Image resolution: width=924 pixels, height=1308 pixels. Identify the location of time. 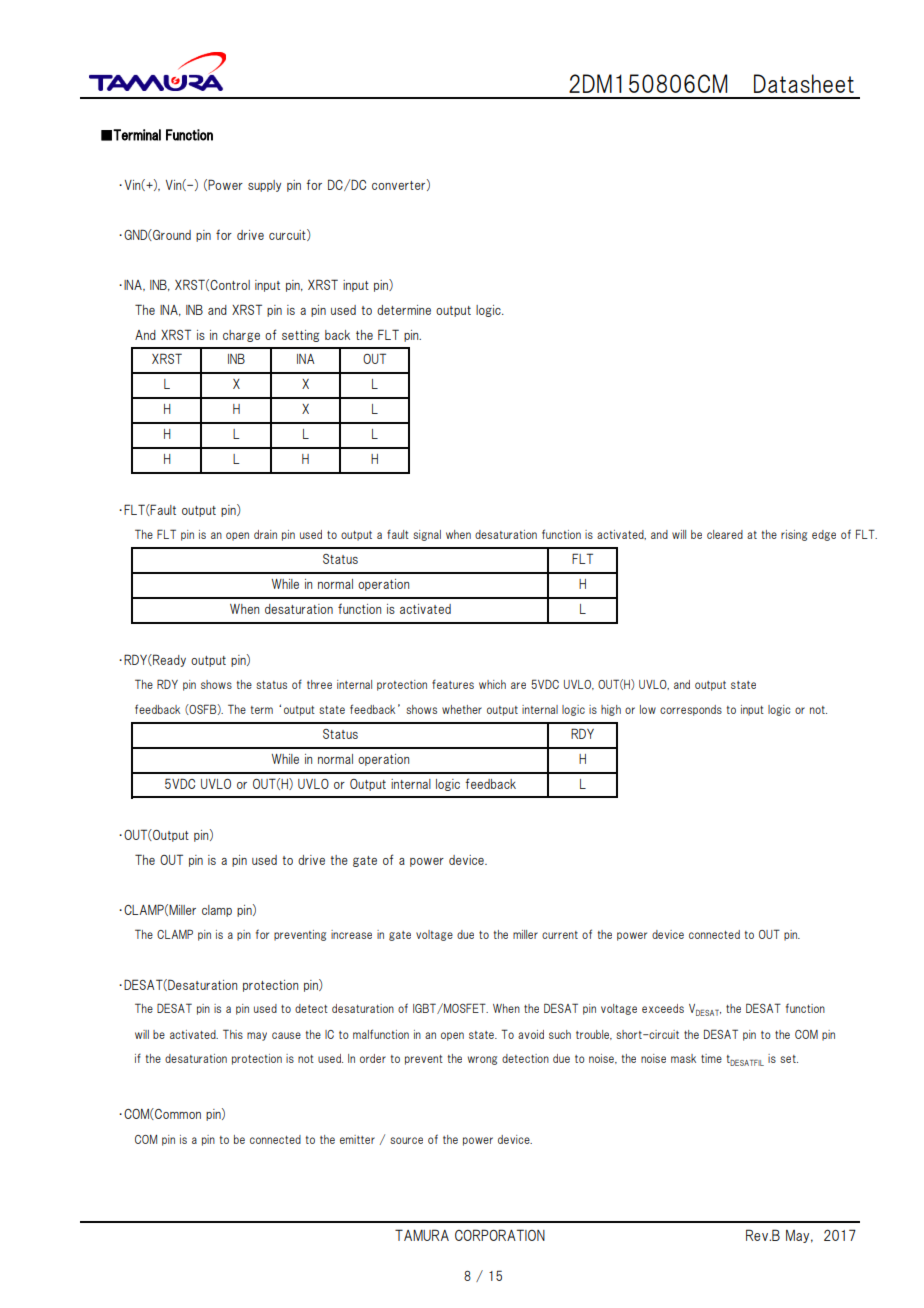
(711, 1058).
